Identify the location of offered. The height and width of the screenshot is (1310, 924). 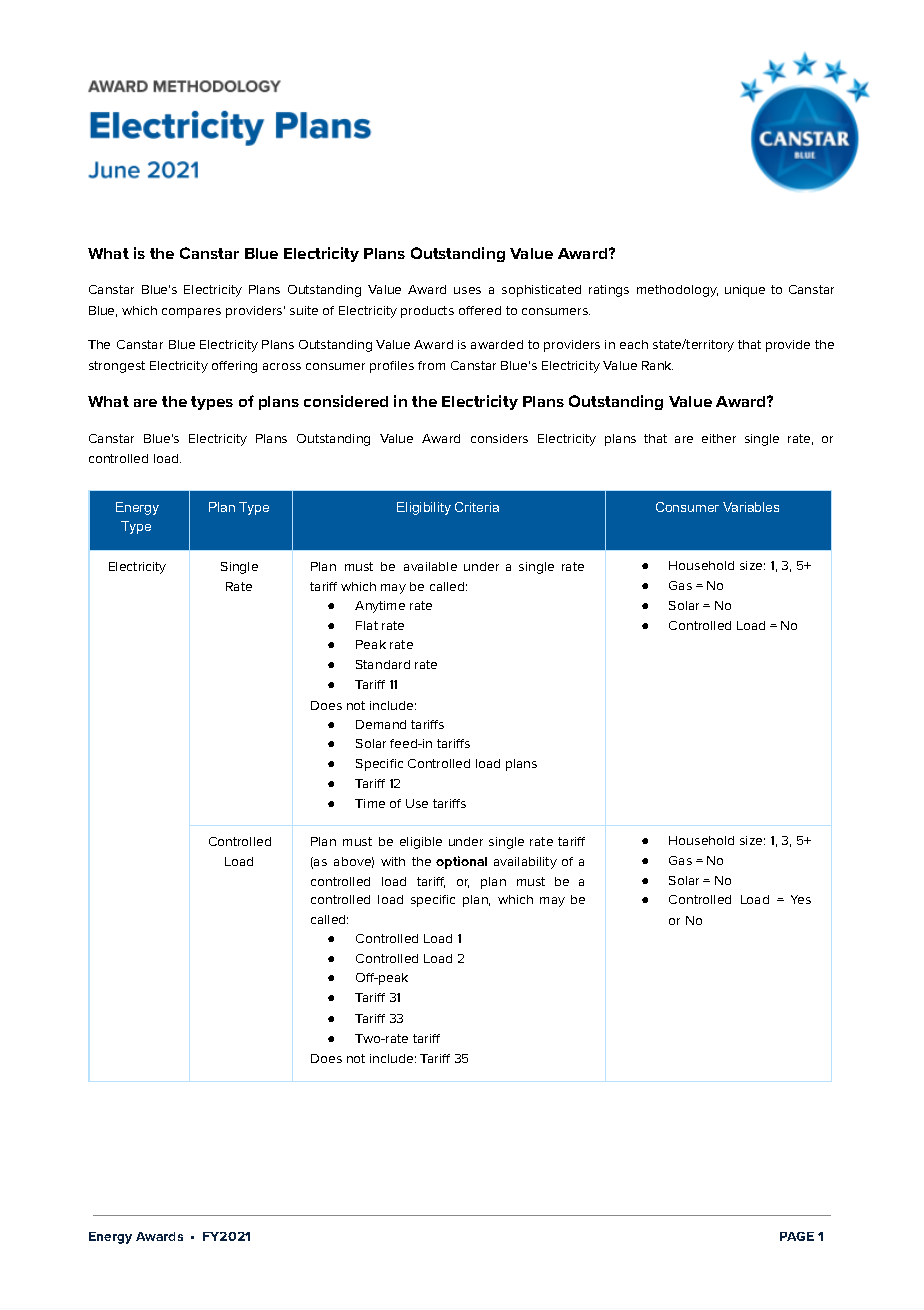
(480, 310).
